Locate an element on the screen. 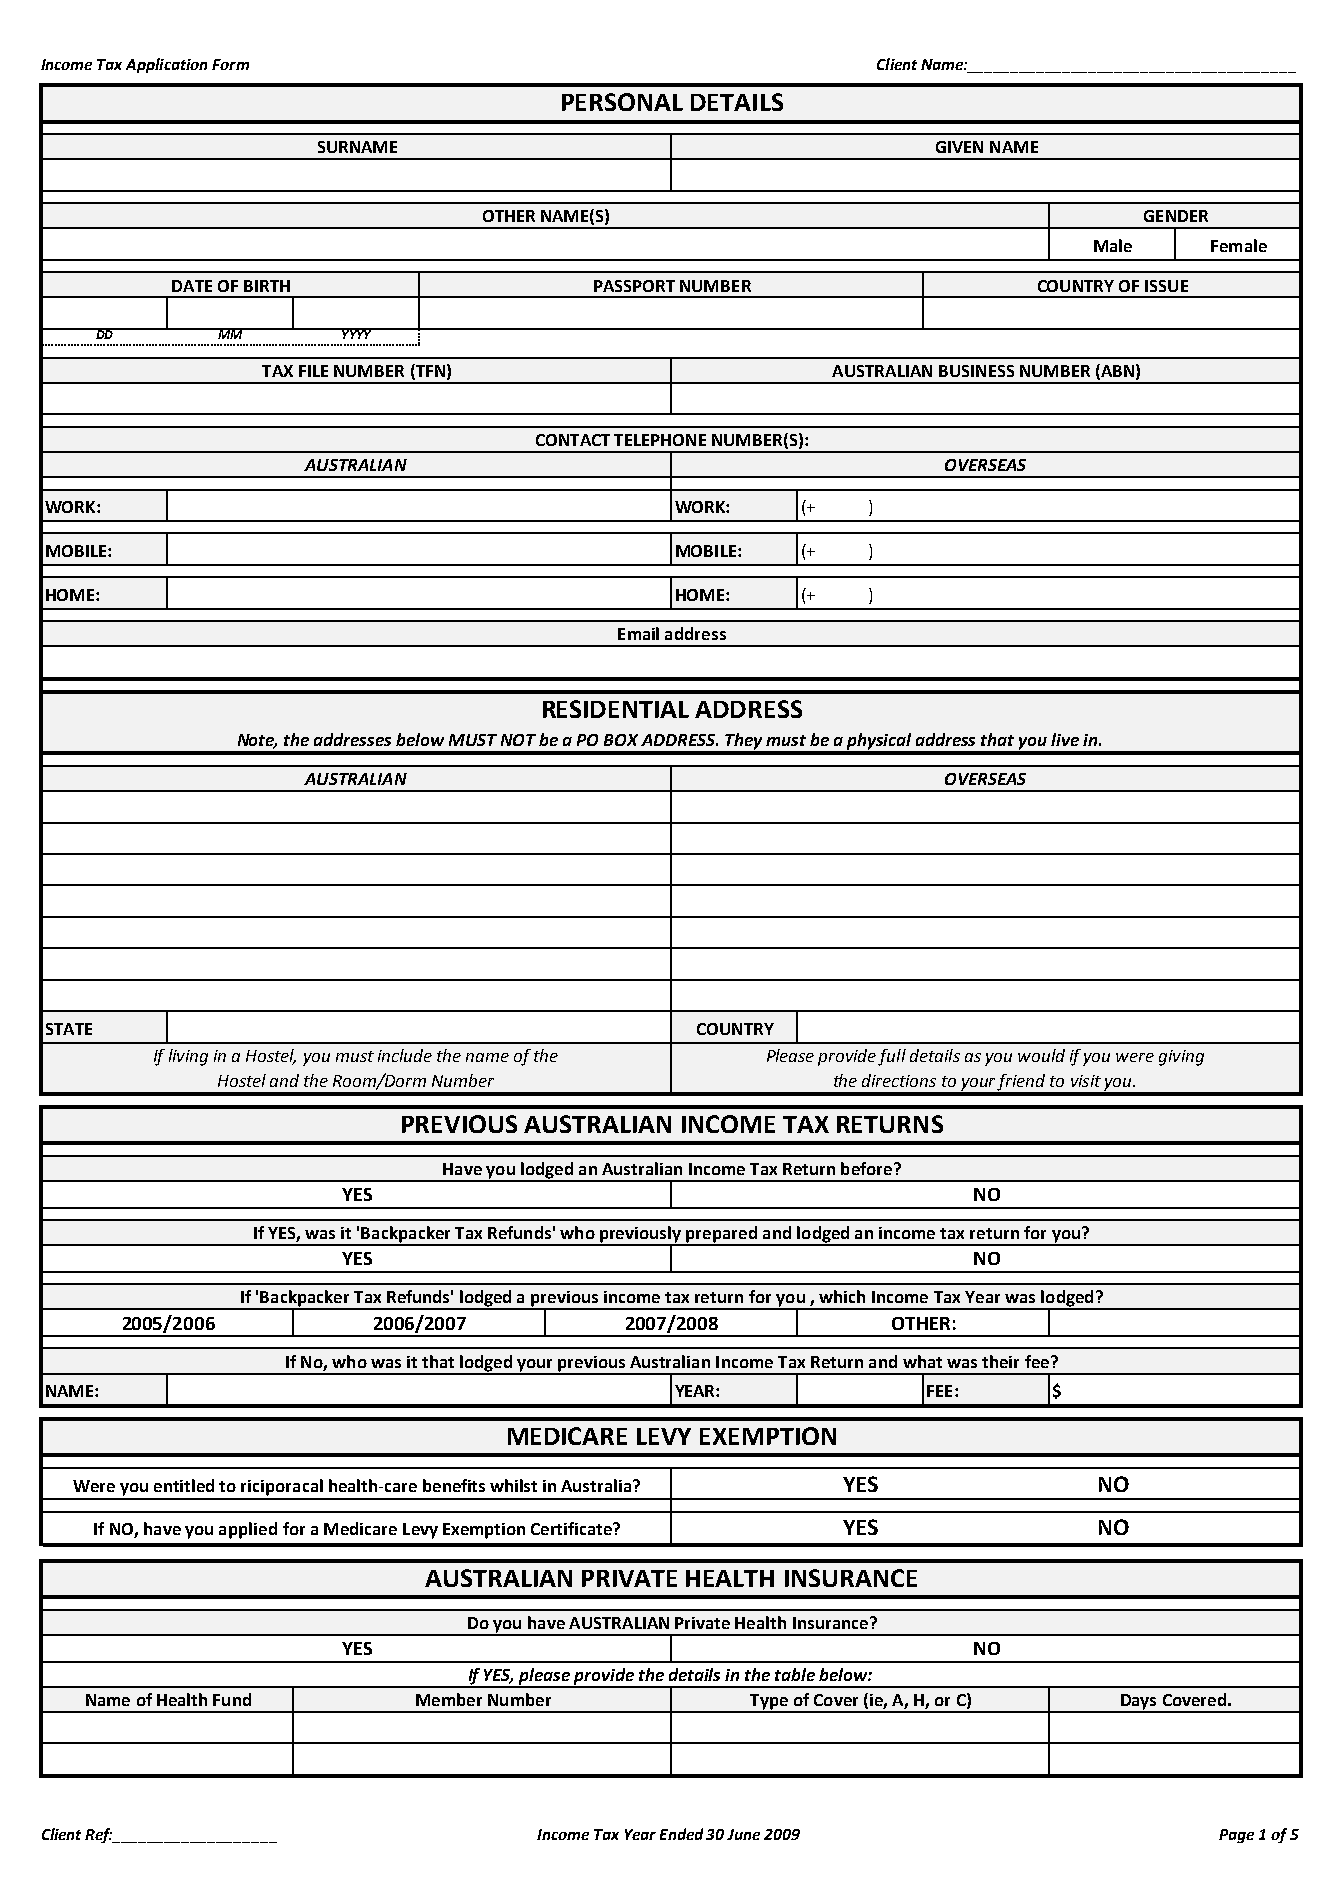  prepared is located at coordinates (721, 1235).
